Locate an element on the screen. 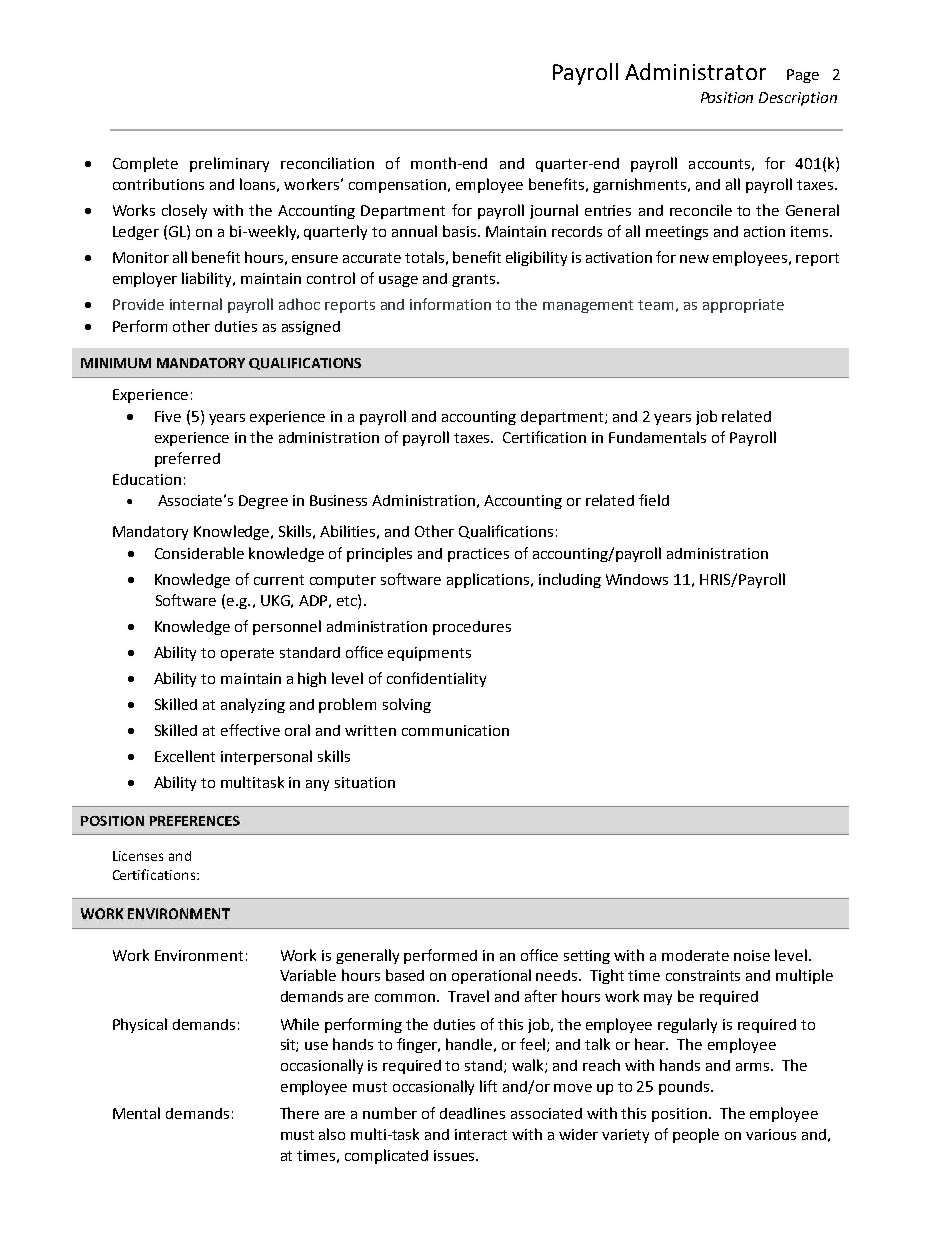 Image resolution: width=952 pixels, height=1233 pixels. deadlines is located at coordinates (472, 1113).
